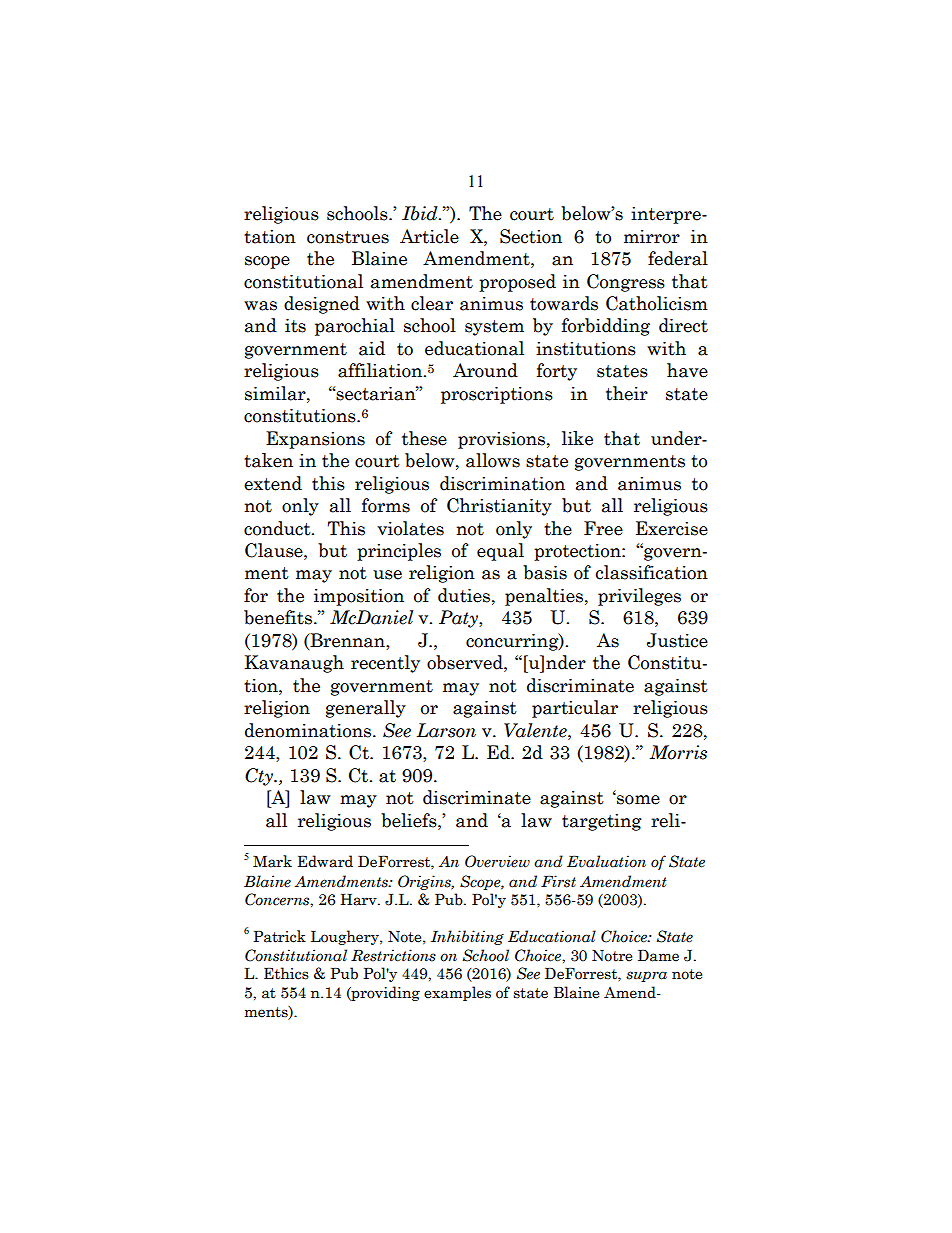  Describe the element at coordinates (497, 861) in the screenshot. I see `Overview` at that location.
